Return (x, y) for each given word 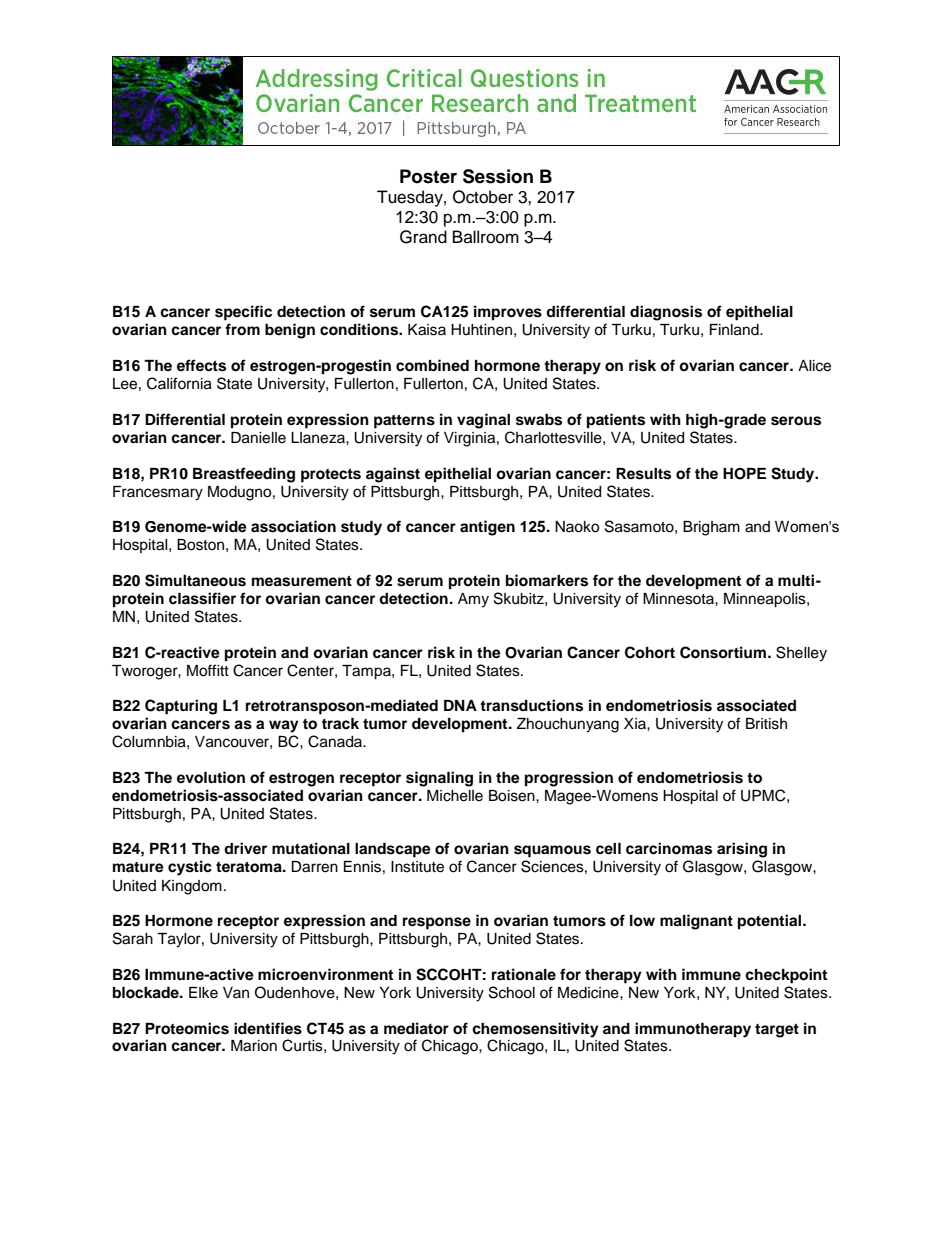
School (512, 992)
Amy (473, 600)
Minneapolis (766, 600)
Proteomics (187, 1028)
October (483, 197)
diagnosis (666, 313)
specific (243, 313)
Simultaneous (195, 580)
